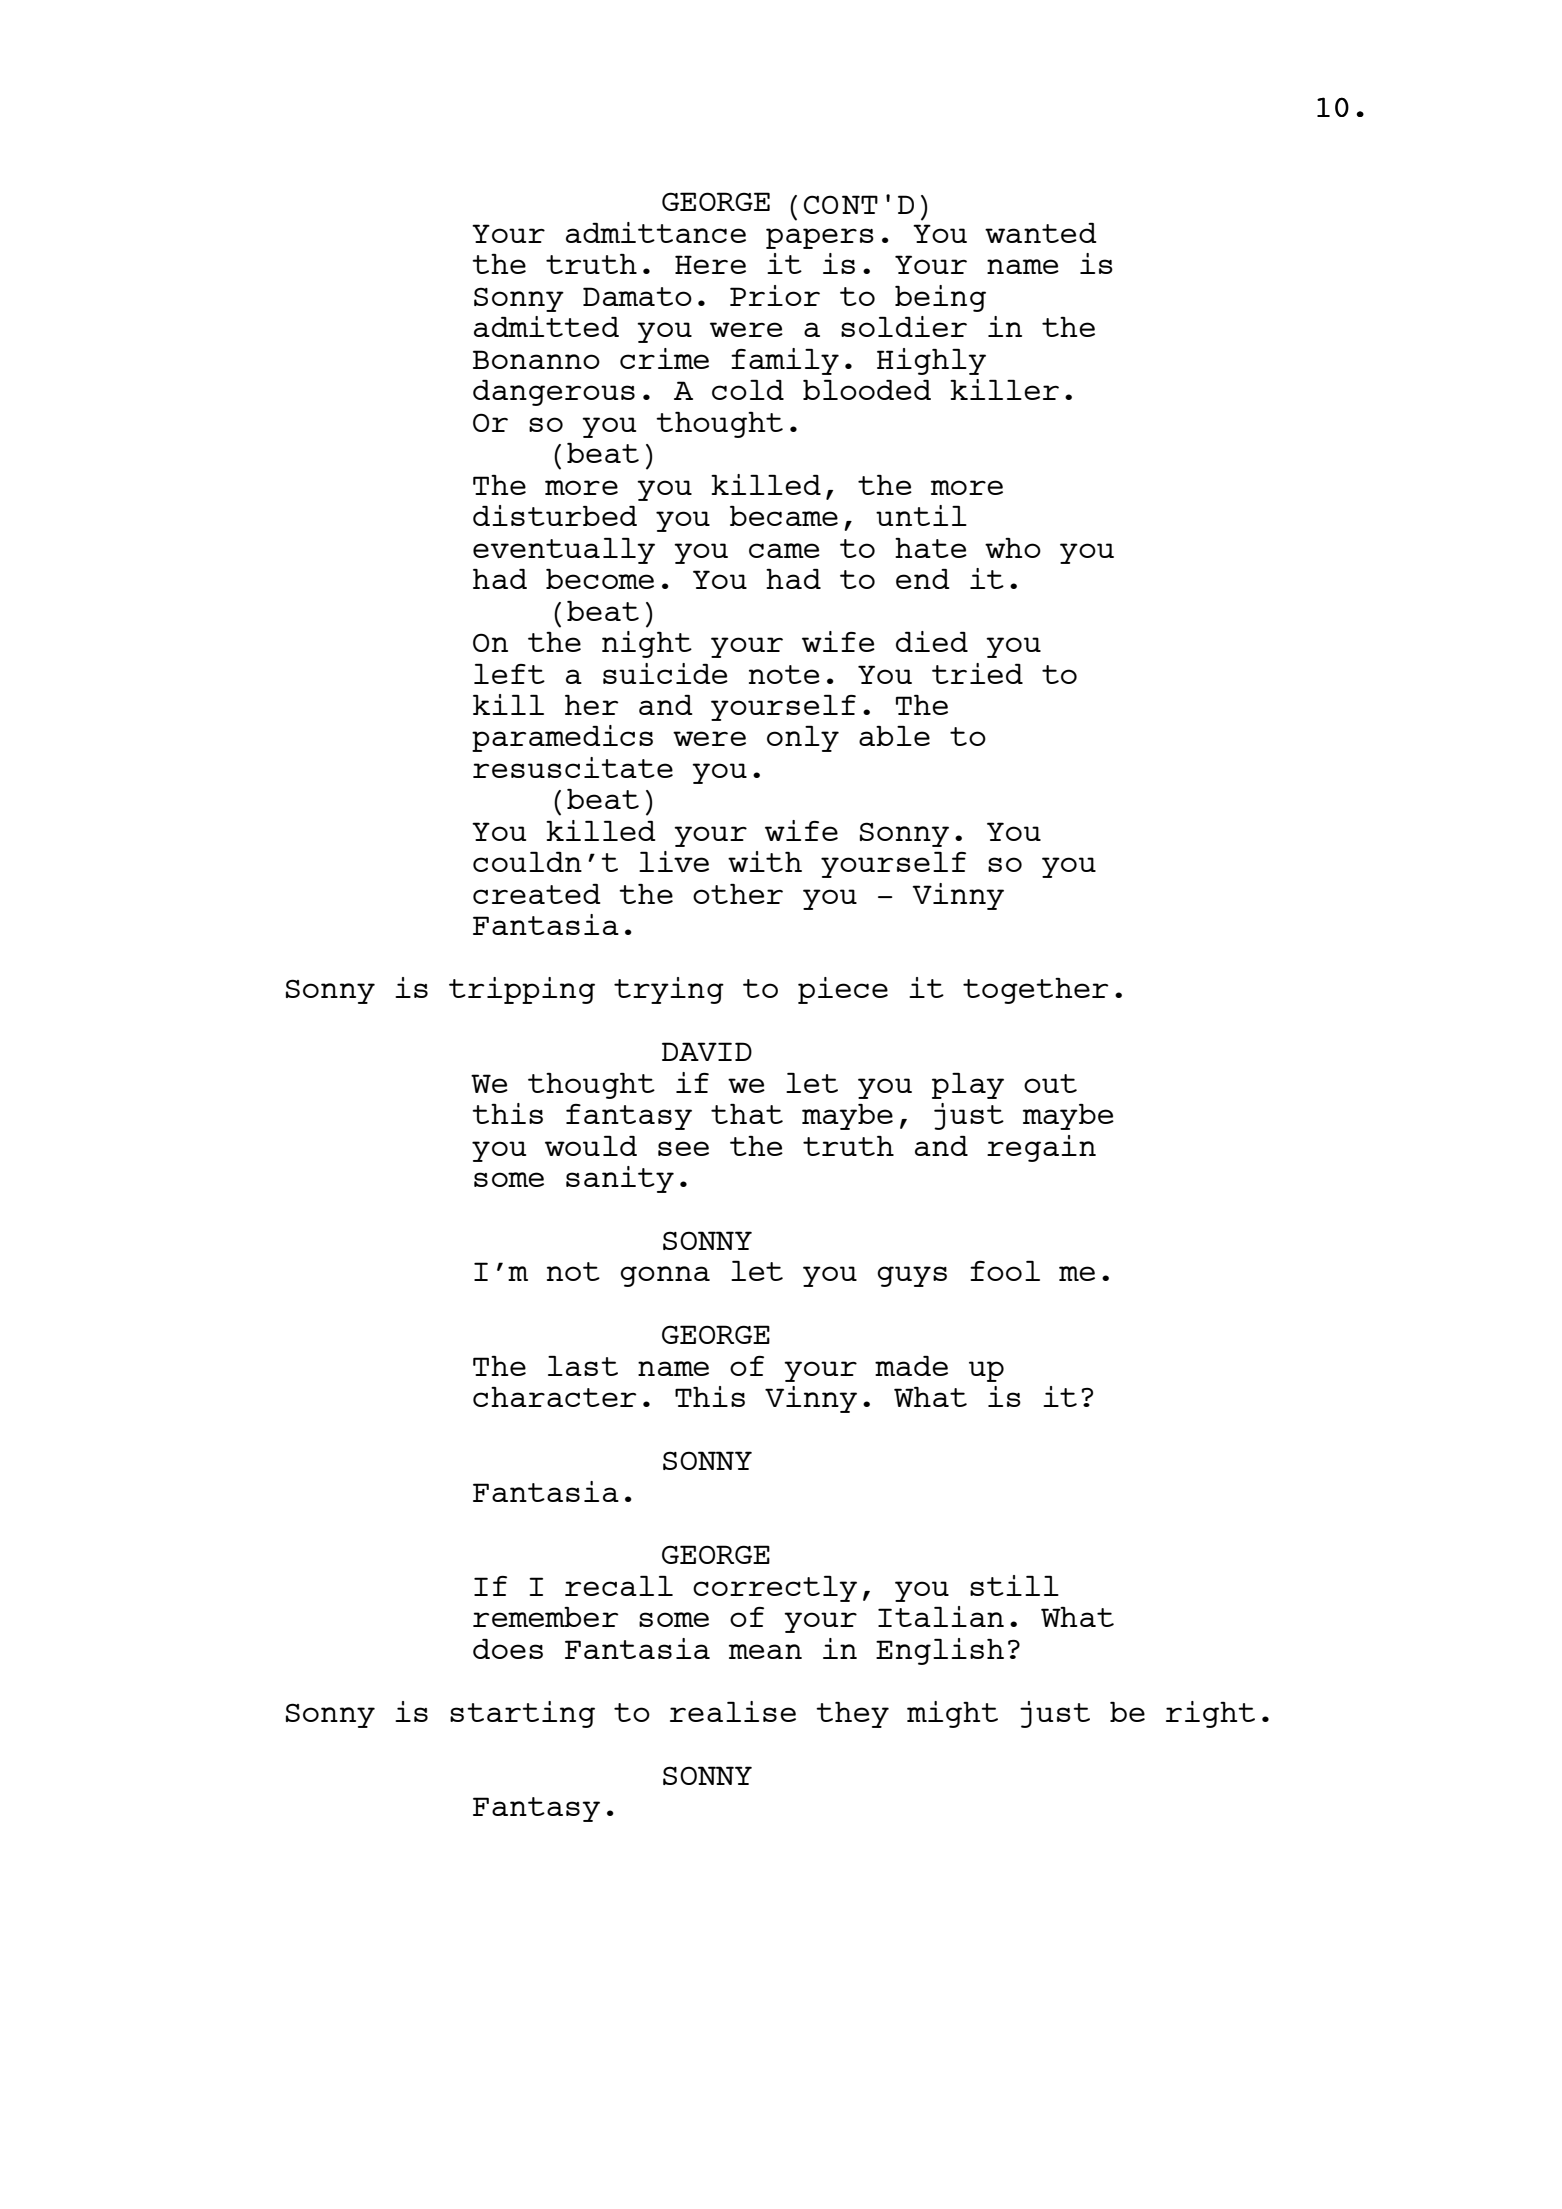  I want to click on died, so click(932, 641).
